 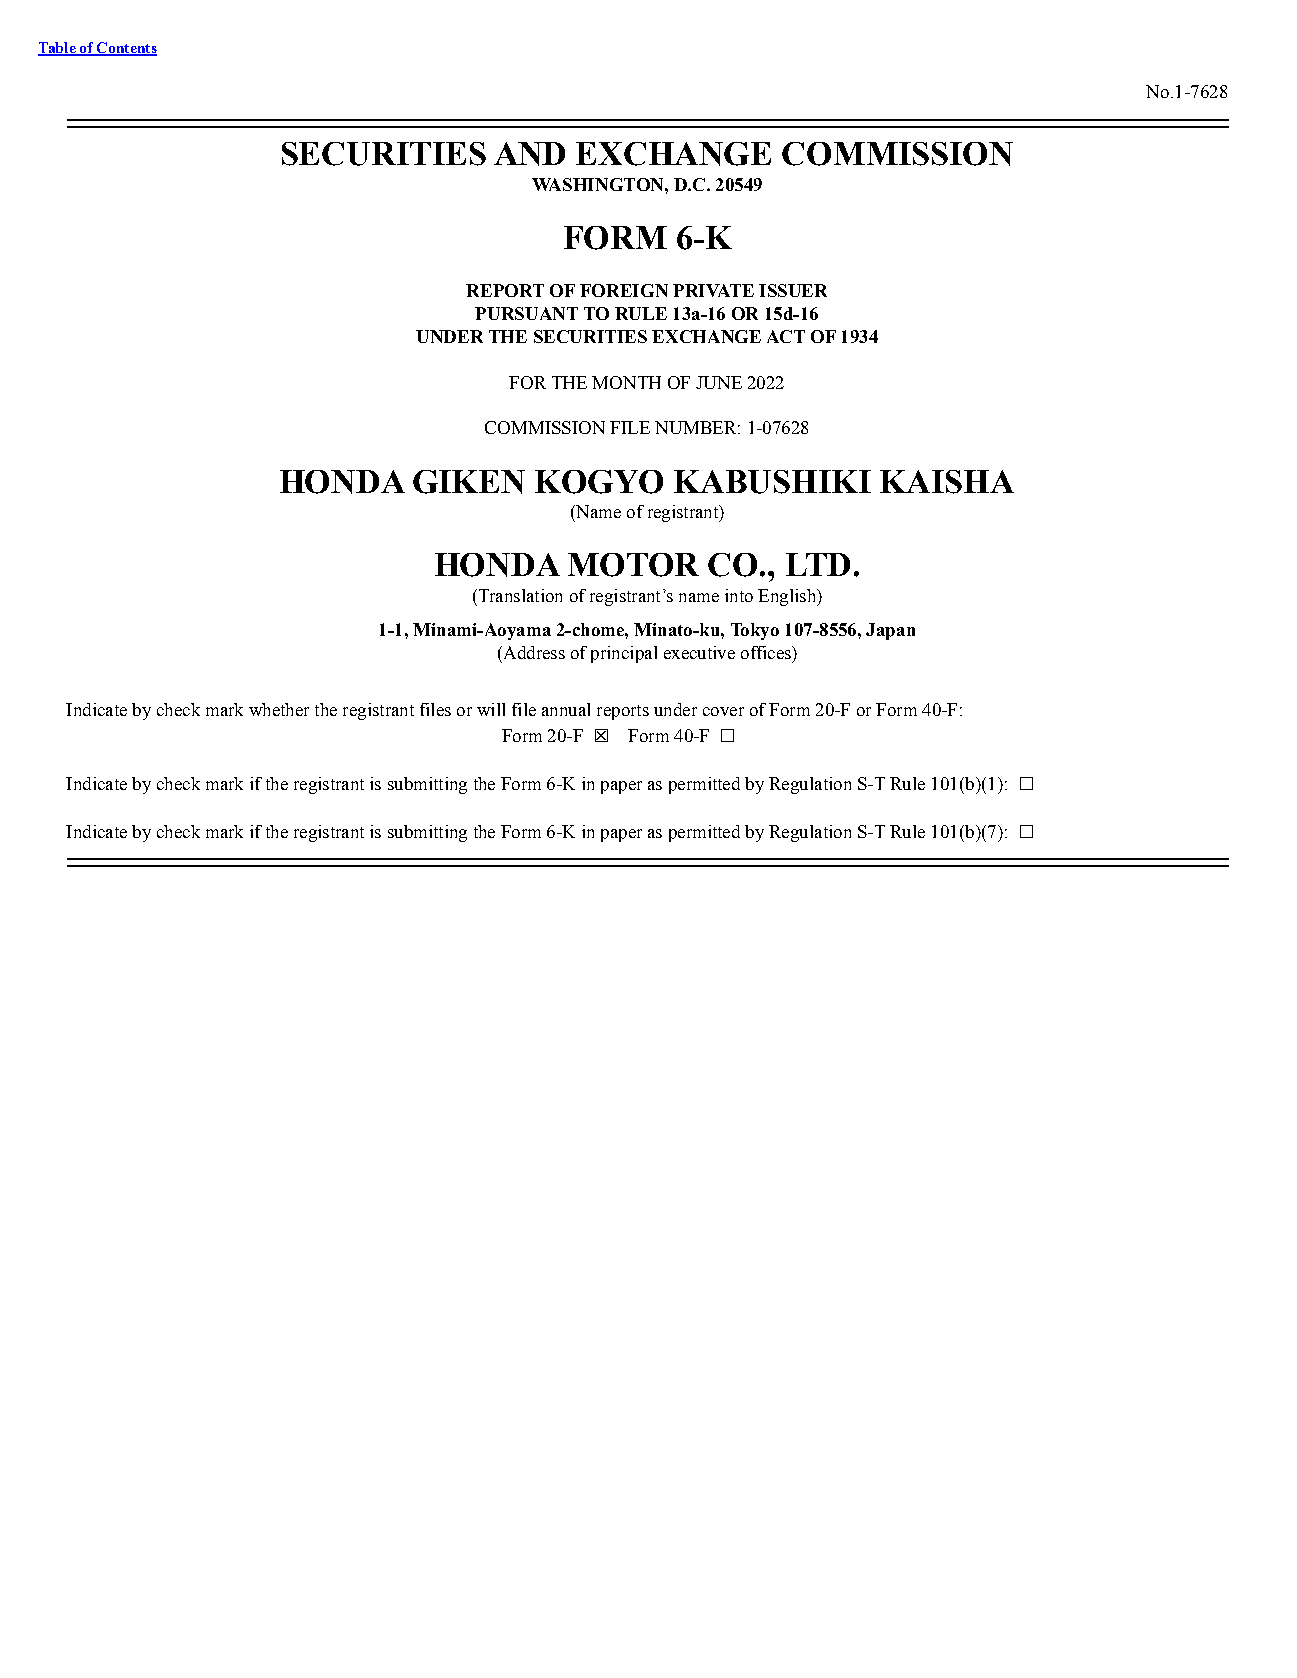 What do you see at coordinates (626, 382) in the page?
I see `MONTH` at bounding box center [626, 382].
